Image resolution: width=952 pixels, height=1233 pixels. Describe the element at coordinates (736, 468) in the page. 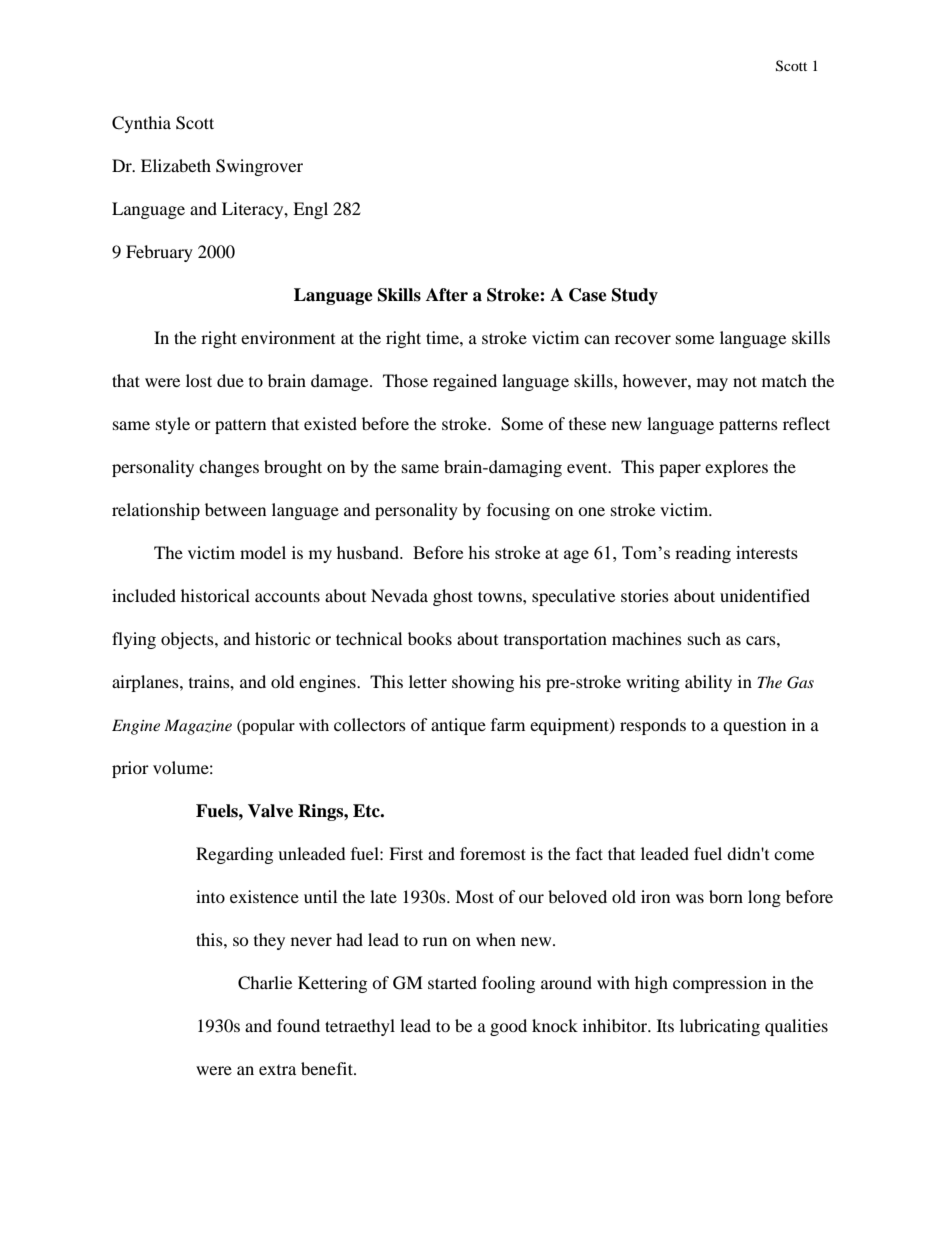

I see `explores` at that location.
